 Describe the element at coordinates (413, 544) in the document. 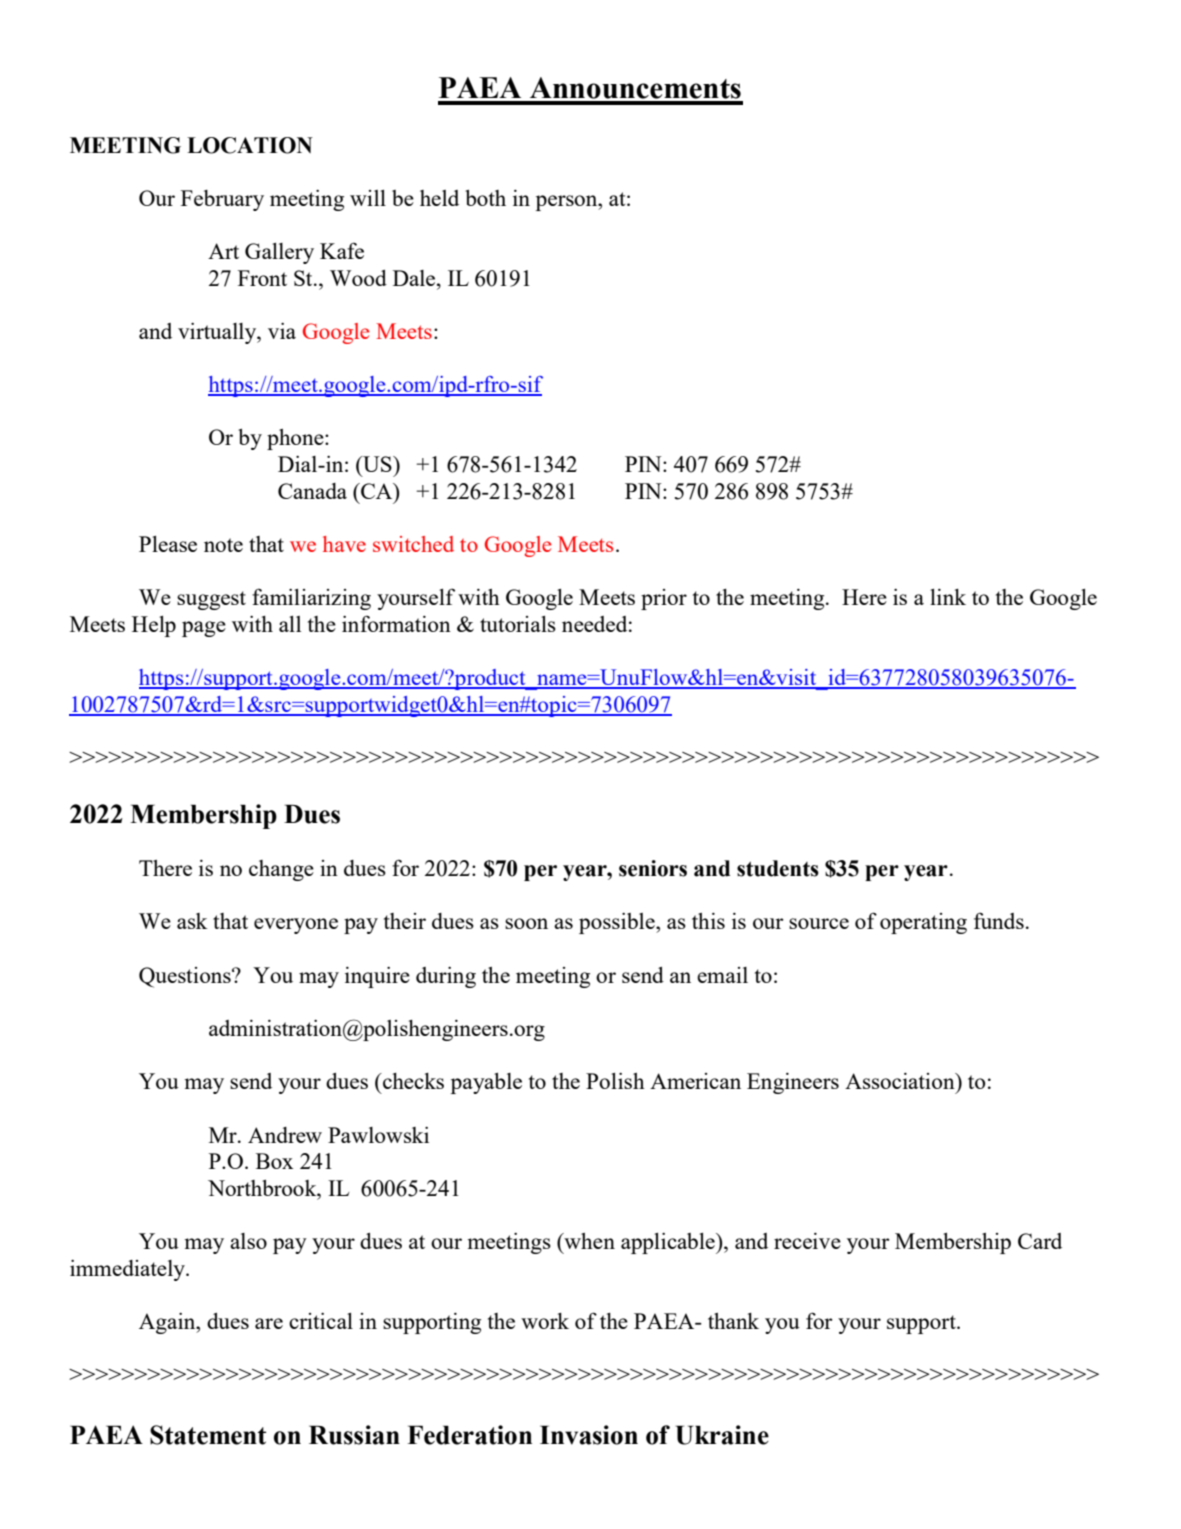

I see `switched` at that location.
